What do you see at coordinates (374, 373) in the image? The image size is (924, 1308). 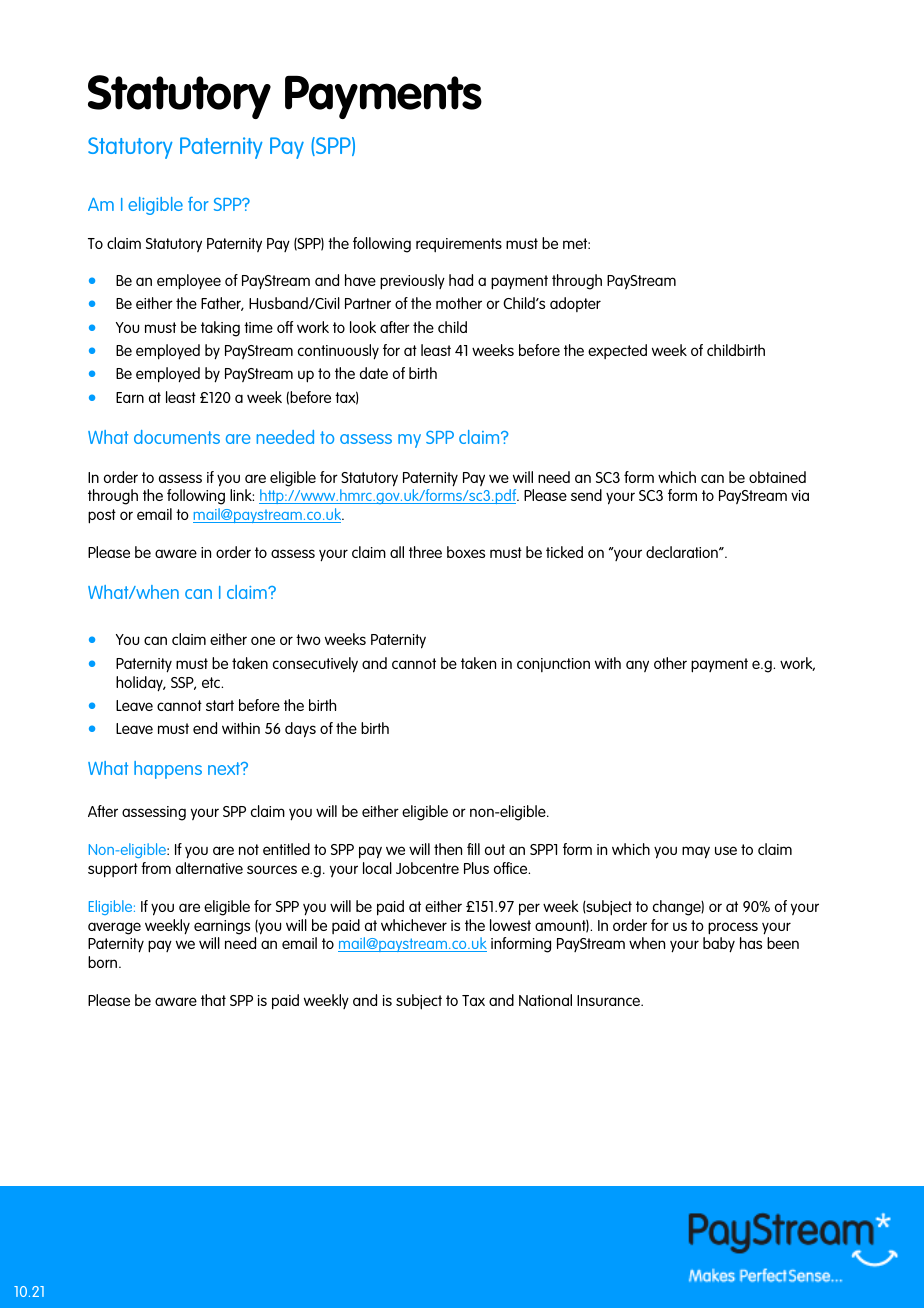 I see `date` at bounding box center [374, 373].
